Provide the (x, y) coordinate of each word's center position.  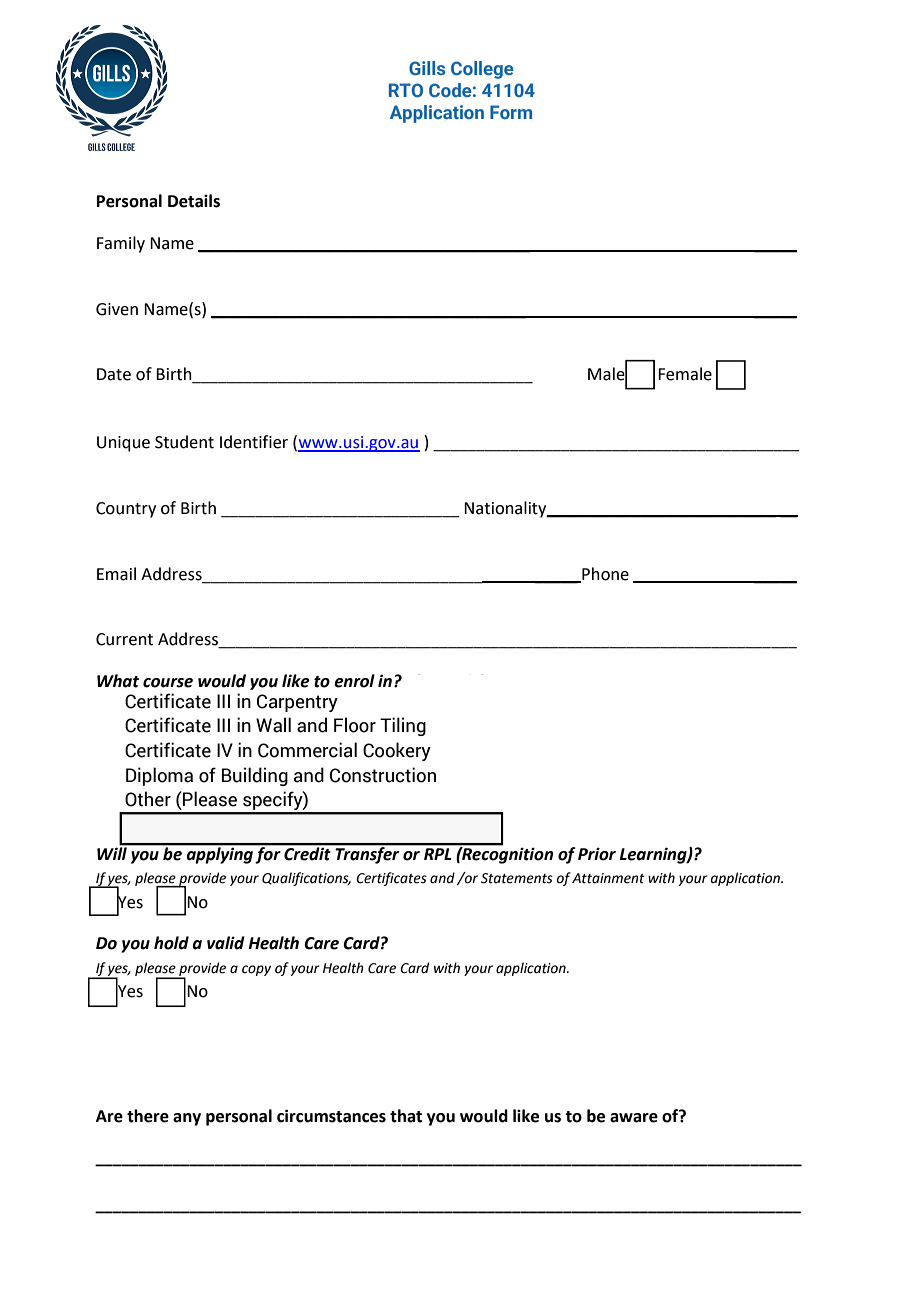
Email (116, 574)
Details (194, 201)
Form (511, 112)
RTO (406, 90)
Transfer (367, 854)
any (187, 1119)
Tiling (403, 726)
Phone (604, 574)
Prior (597, 854)
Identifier (254, 442)
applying (219, 854)
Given (117, 309)
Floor (355, 725)
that (406, 1116)
